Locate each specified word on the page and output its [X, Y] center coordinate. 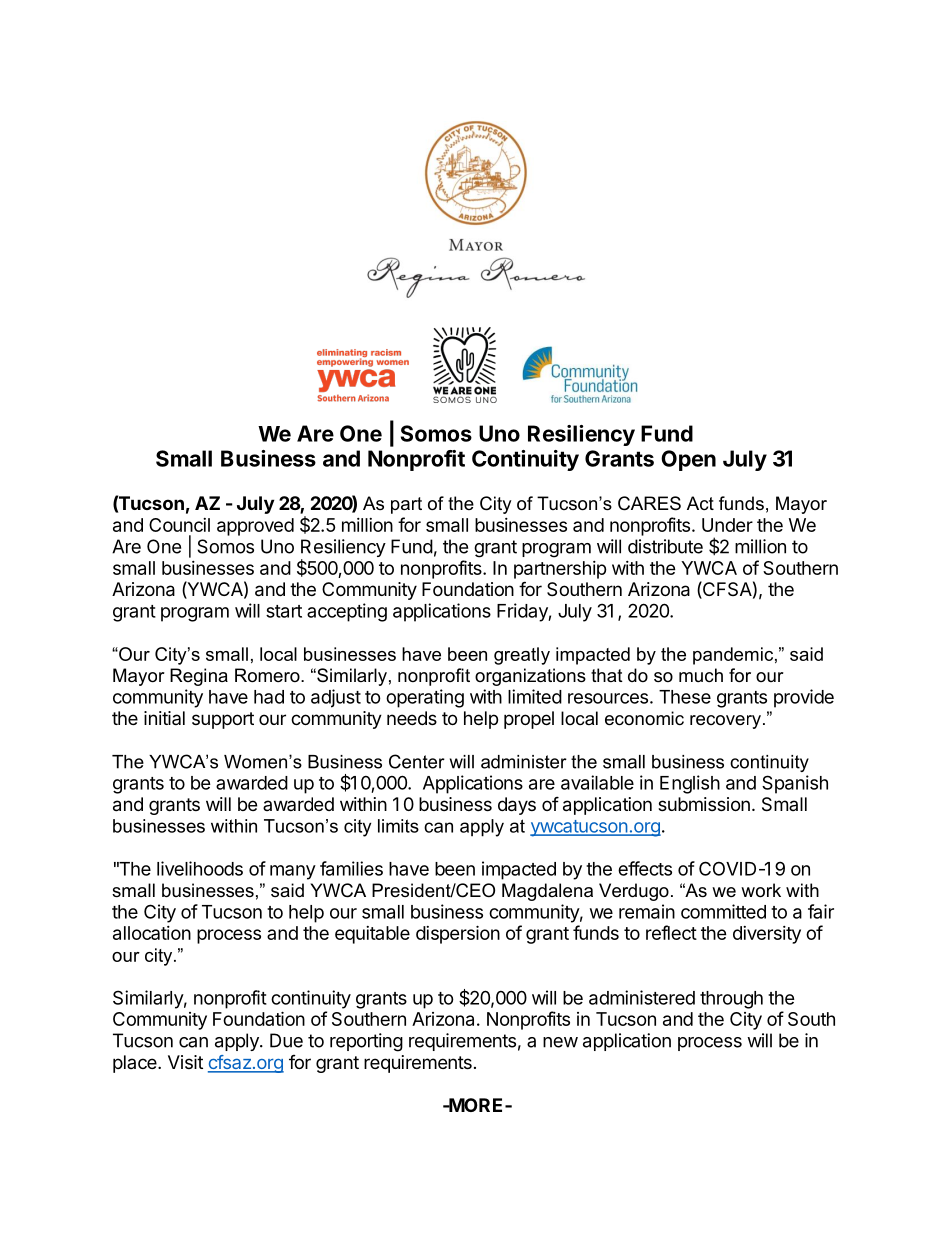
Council [179, 525]
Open [688, 460]
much [701, 675]
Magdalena [547, 892]
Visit [185, 1062]
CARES [649, 503]
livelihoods [200, 868]
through [731, 1000]
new [560, 1042]
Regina [199, 677]
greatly [522, 656]
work [761, 890]
